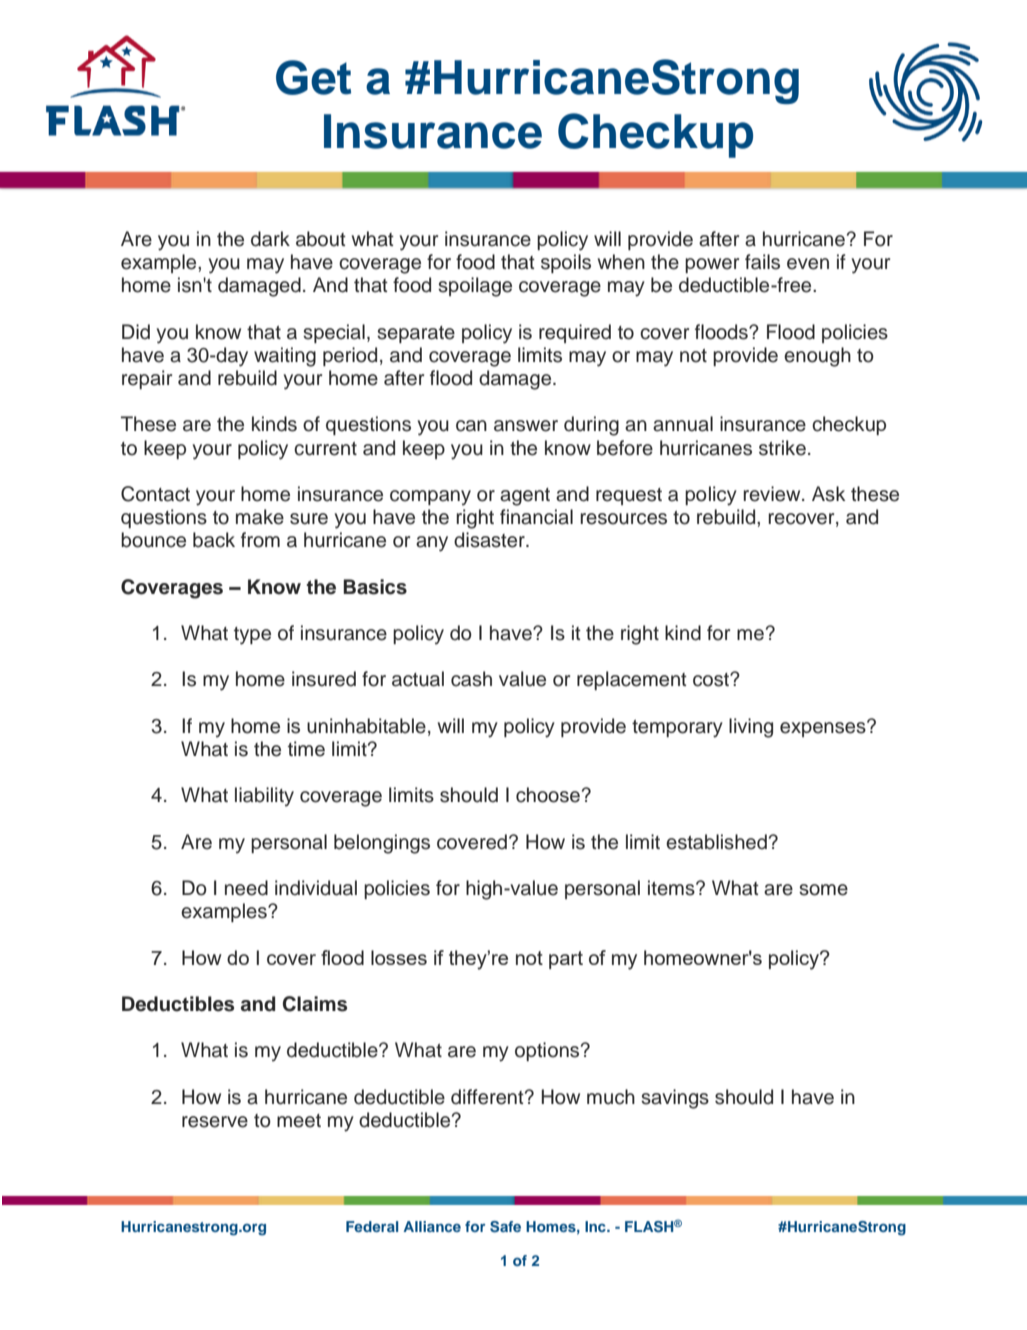 The height and width of the image is (1330, 1027). What do you see at coordinates (252, 636) in the image?
I see `type` at bounding box center [252, 636].
